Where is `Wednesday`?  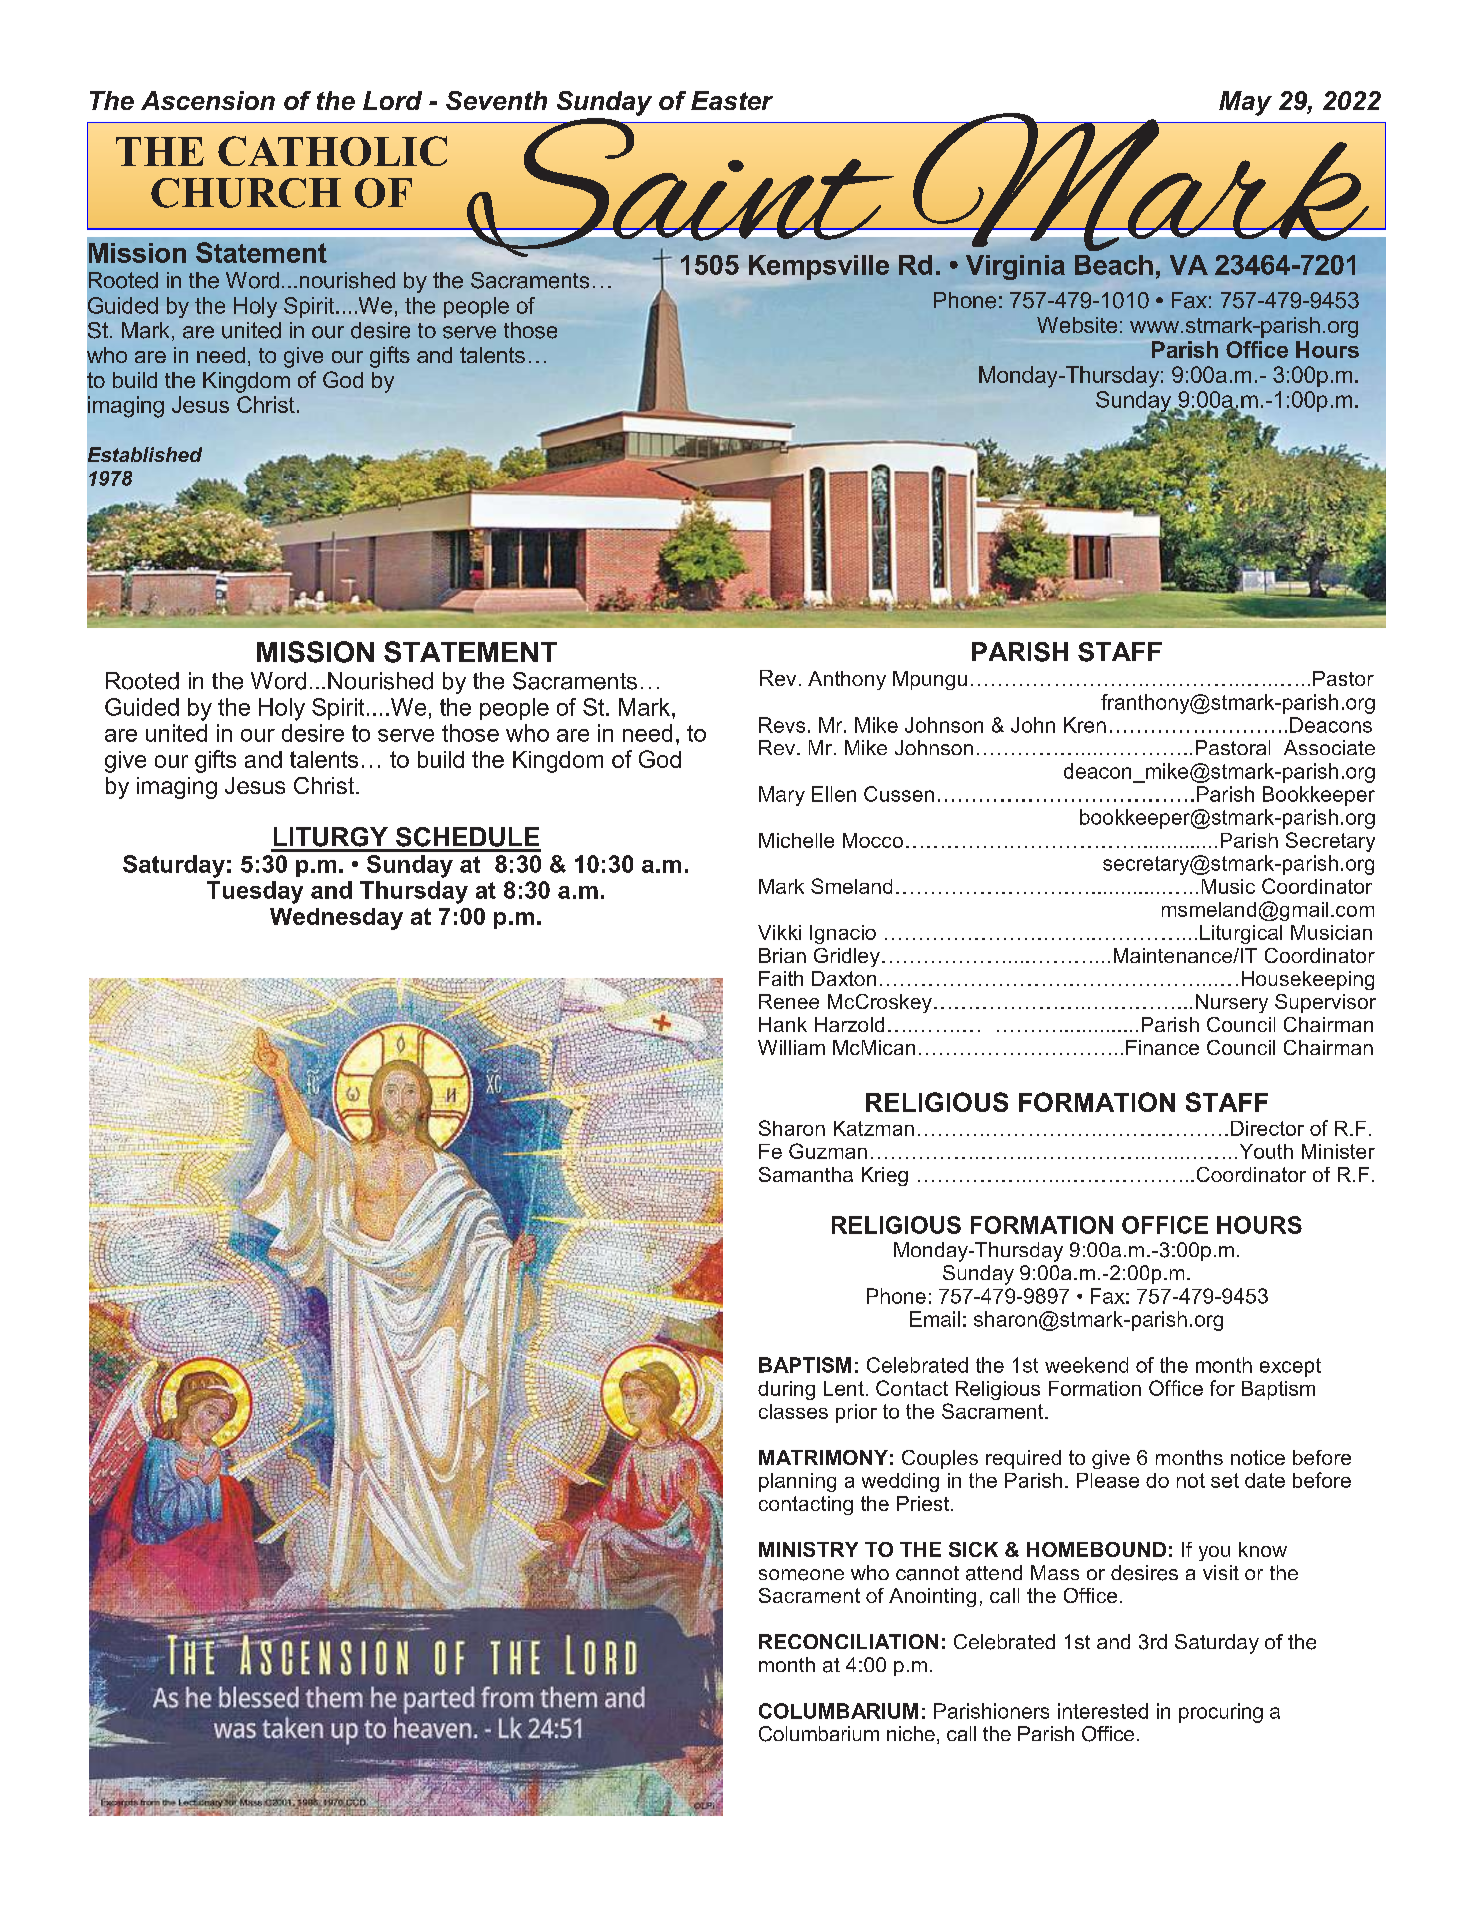
Wednesday is located at coordinates (336, 919).
